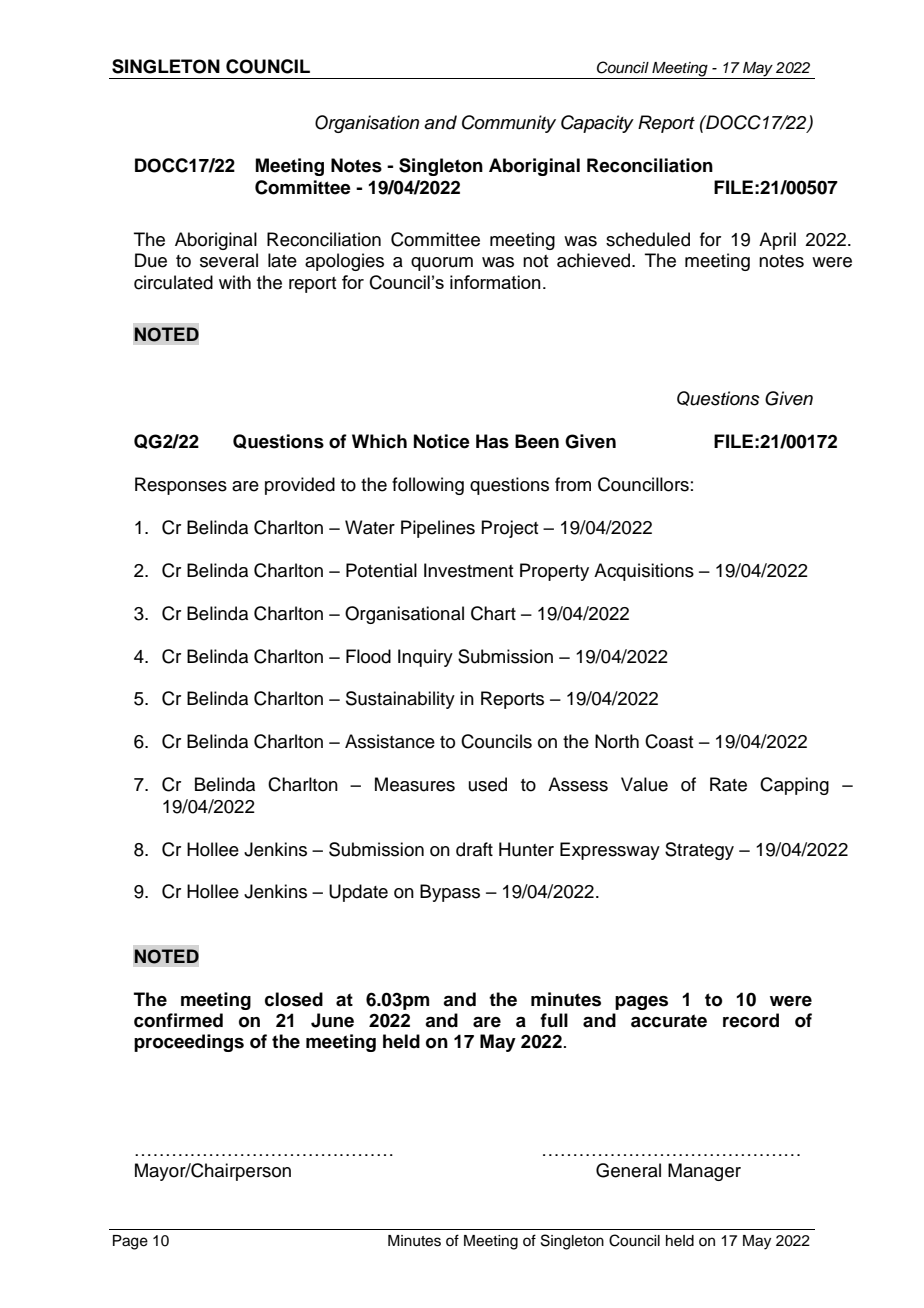  I want to click on Responses, so click(181, 486).
